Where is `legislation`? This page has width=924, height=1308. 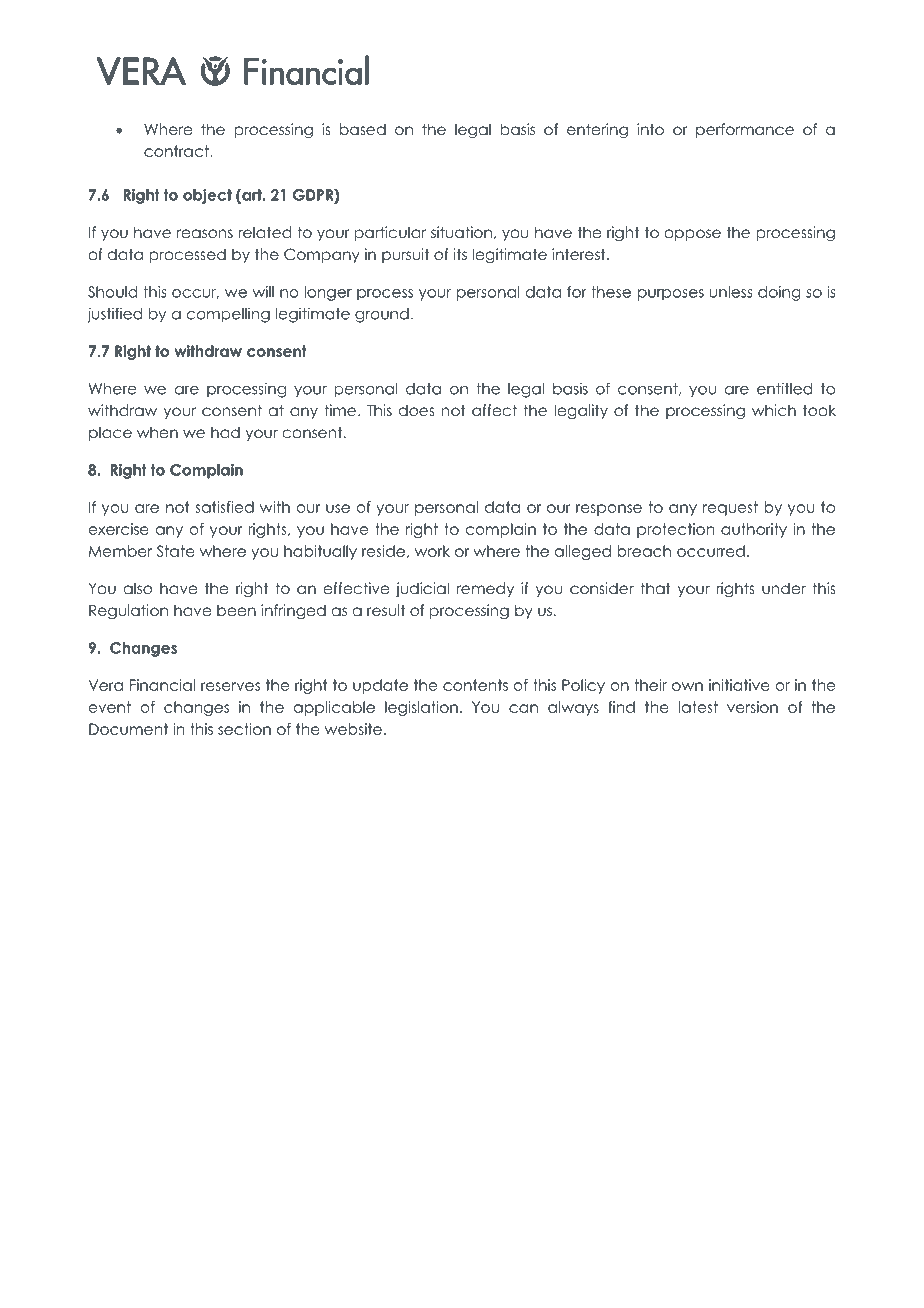
legislation is located at coordinates (421, 708).
